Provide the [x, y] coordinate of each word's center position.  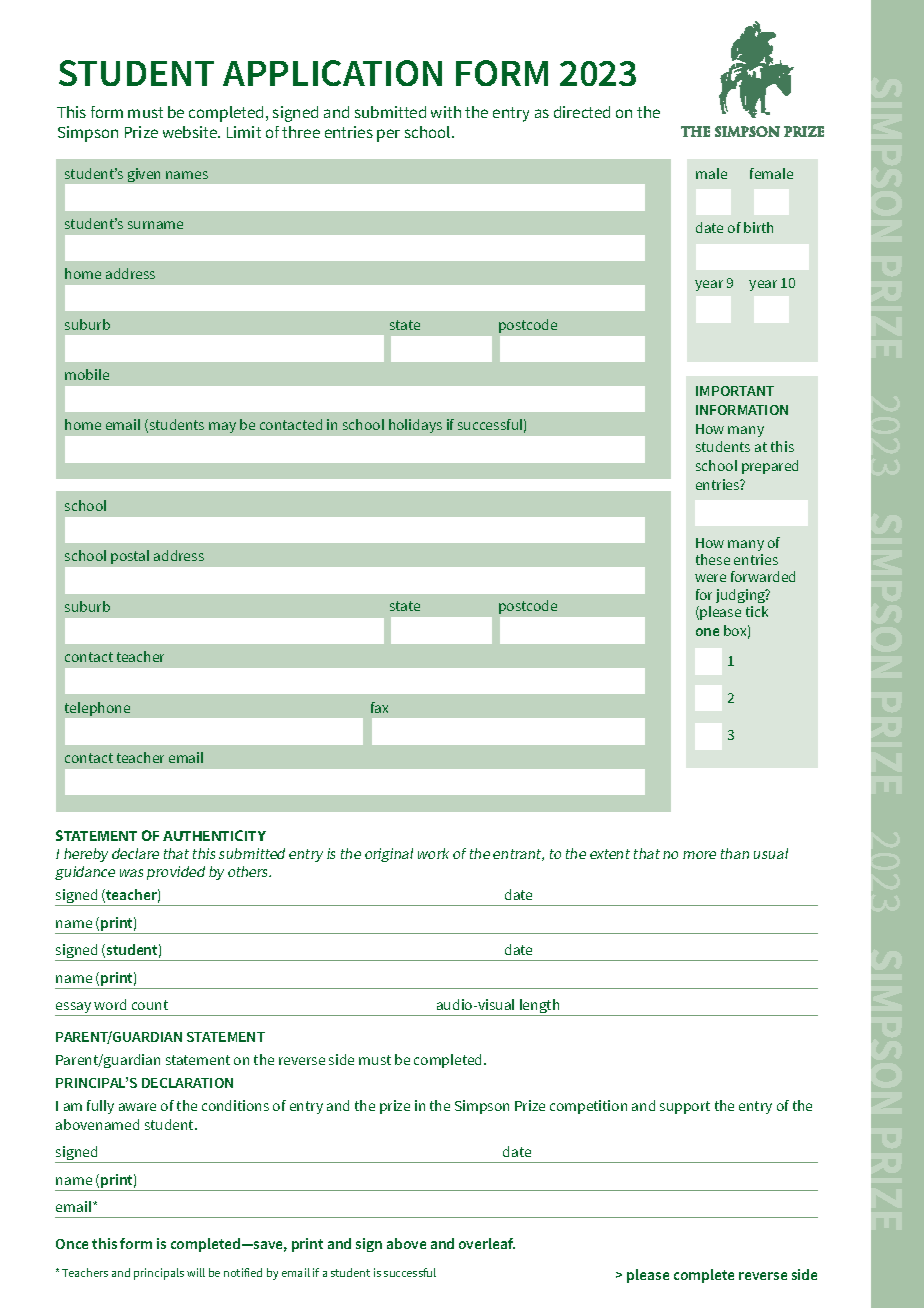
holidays [415, 426]
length [540, 1007]
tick [757, 611]
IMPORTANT [735, 391]
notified [243, 1272]
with [446, 112]
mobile [87, 374]
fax [379, 707]
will [196, 1272]
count [150, 1005]
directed [582, 112]
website [191, 132]
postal [130, 557]
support [685, 1107]
